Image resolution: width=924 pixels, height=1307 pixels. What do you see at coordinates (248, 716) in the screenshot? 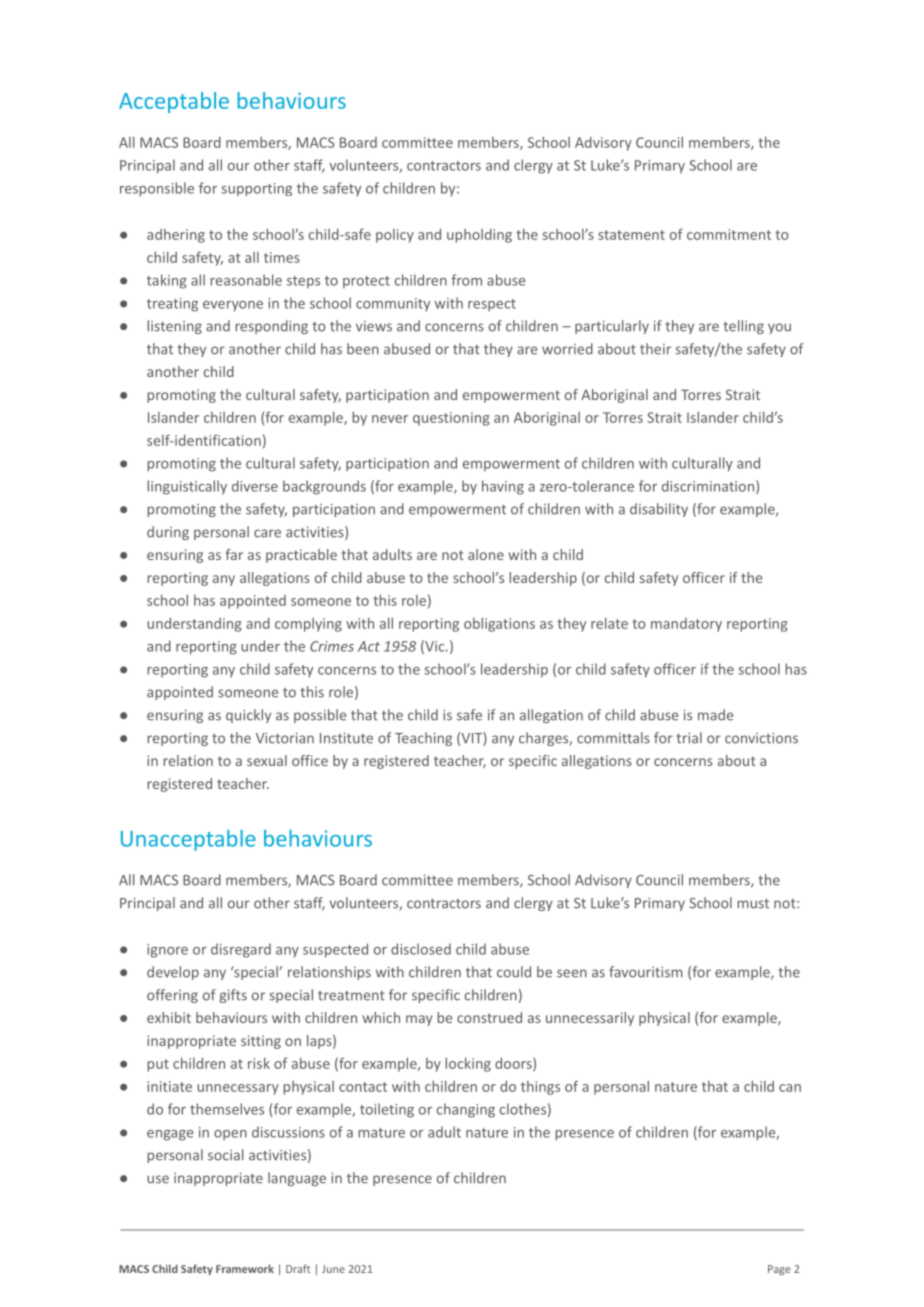
I see `quickly` at bounding box center [248, 716].
